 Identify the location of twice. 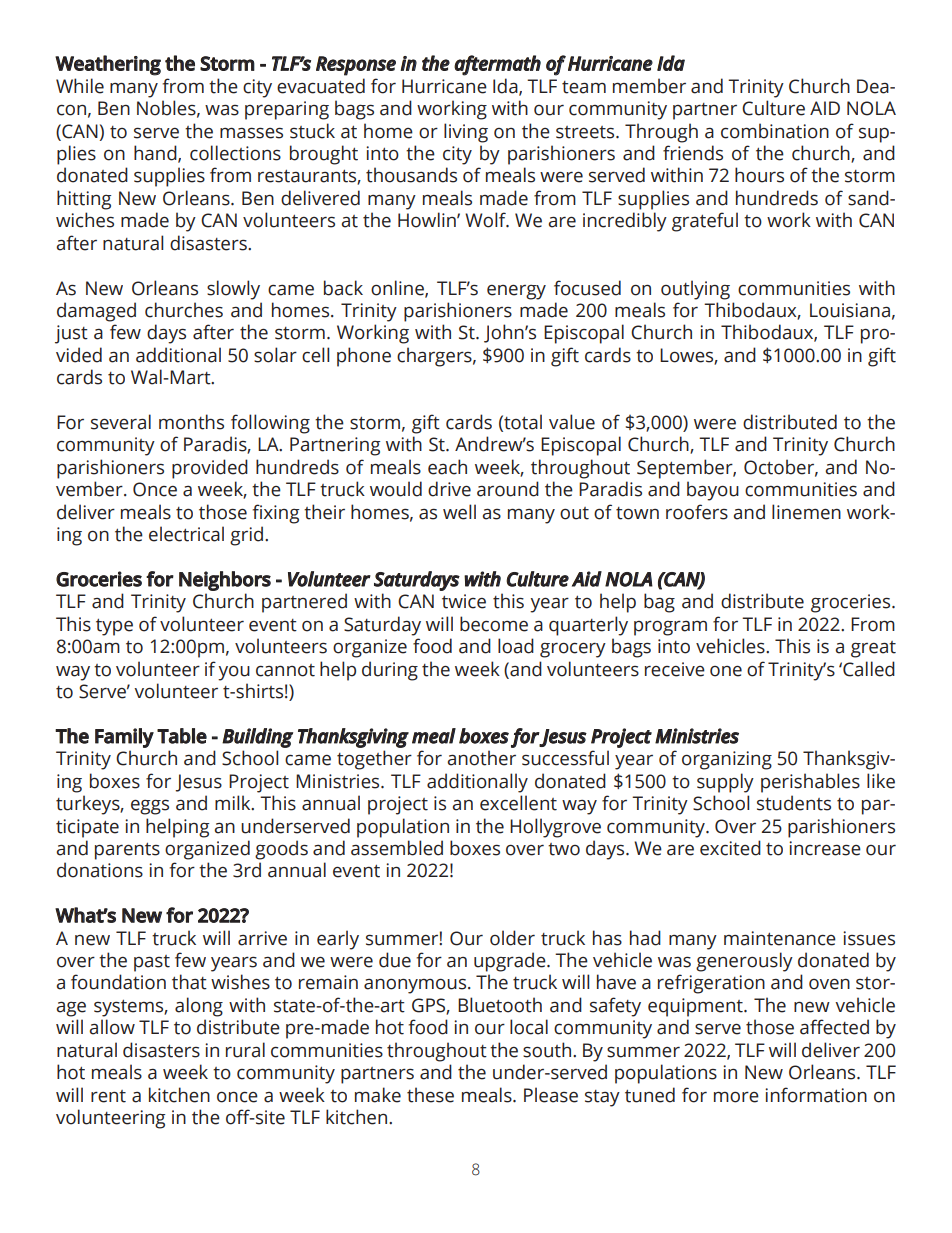
(464, 601).
